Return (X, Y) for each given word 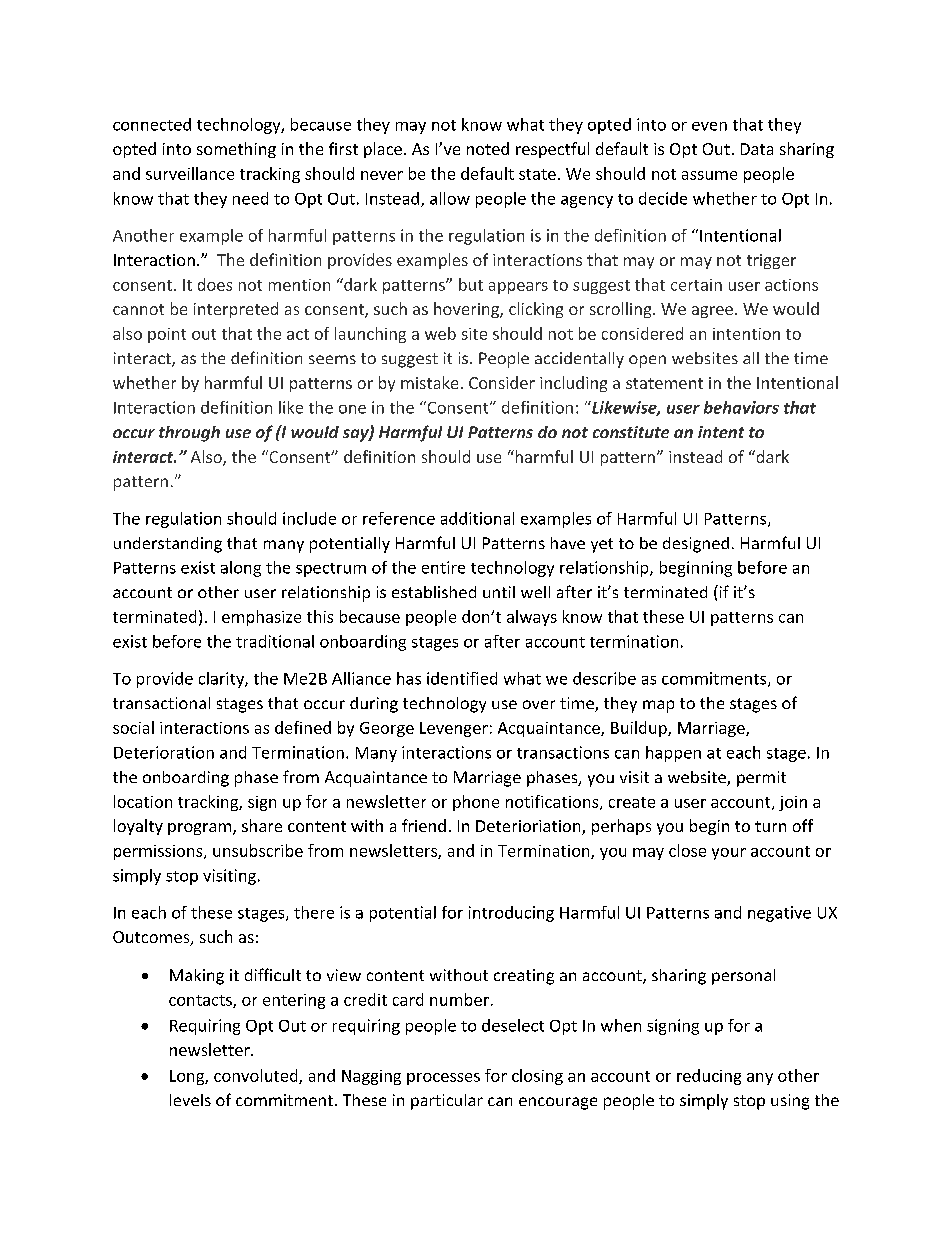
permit (761, 779)
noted (488, 148)
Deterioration (164, 752)
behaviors (741, 407)
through (189, 434)
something (236, 150)
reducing (709, 1077)
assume (709, 175)
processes (443, 1079)
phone (476, 803)
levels (190, 1100)
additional (477, 518)
